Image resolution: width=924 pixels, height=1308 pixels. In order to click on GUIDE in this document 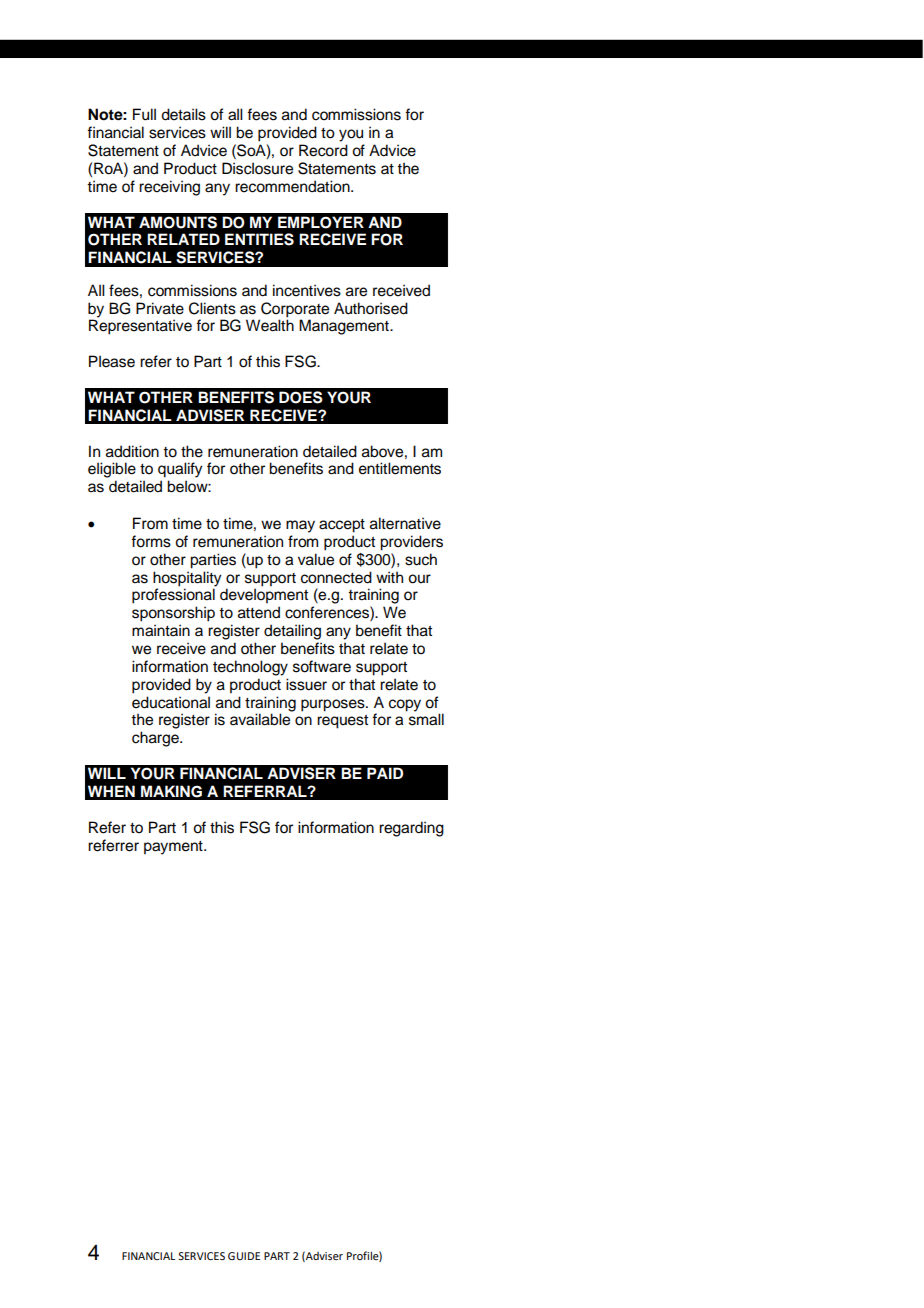, I will do `click(244, 1256)`.
